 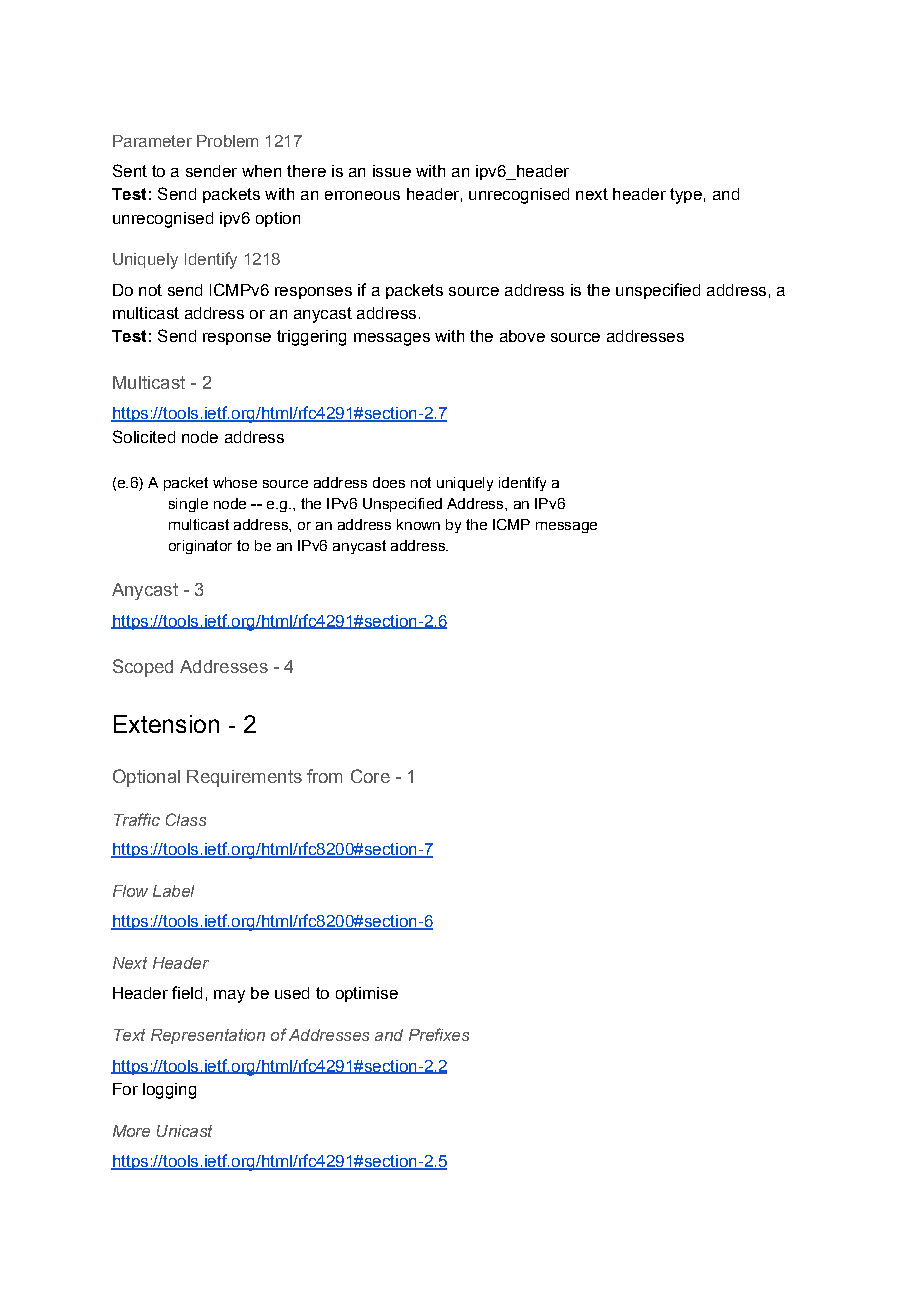 I want to click on from, so click(x=324, y=776).
